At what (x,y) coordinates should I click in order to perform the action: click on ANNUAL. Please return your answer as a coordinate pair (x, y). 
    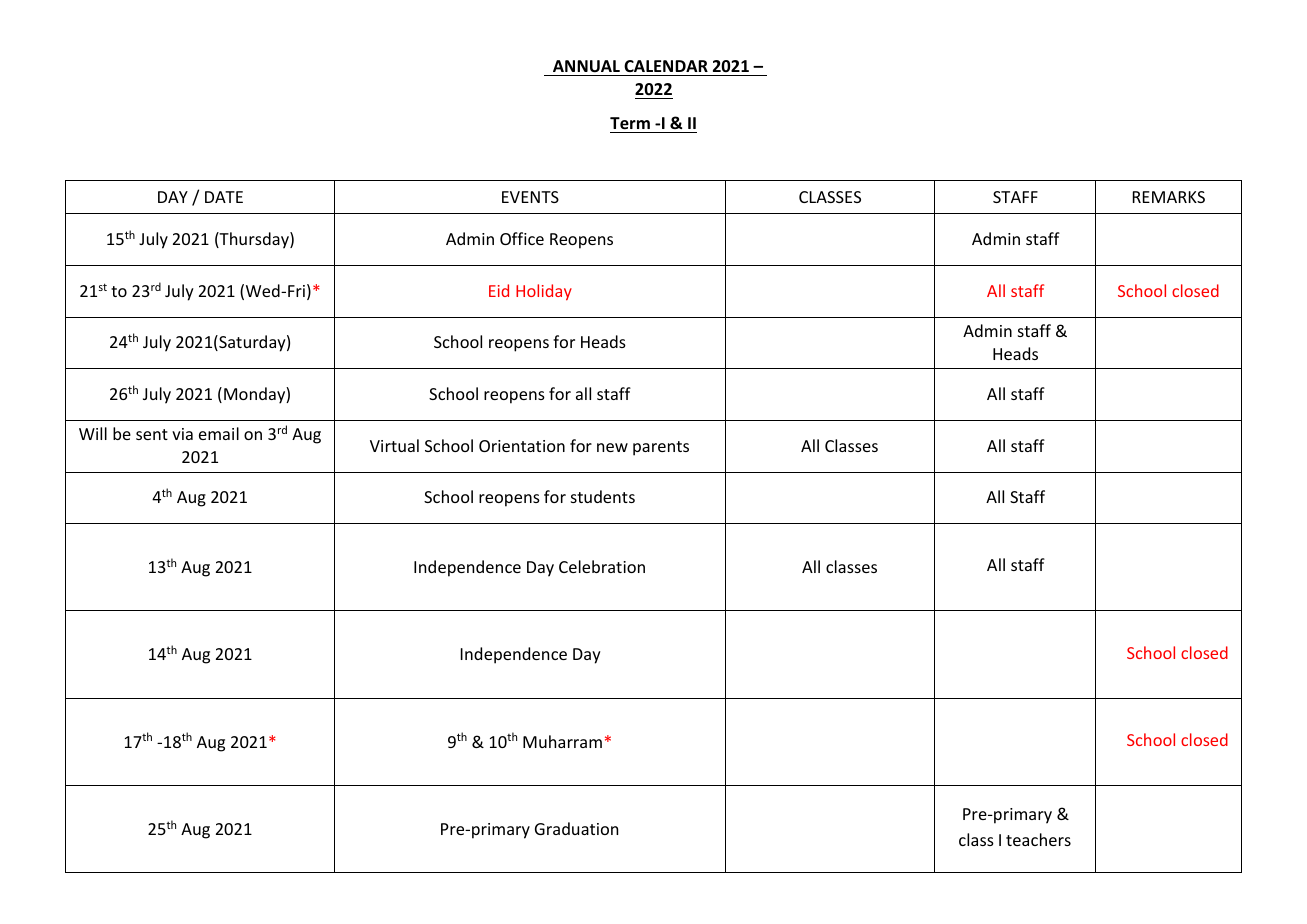
    Looking at the image, I should click on (586, 66).
